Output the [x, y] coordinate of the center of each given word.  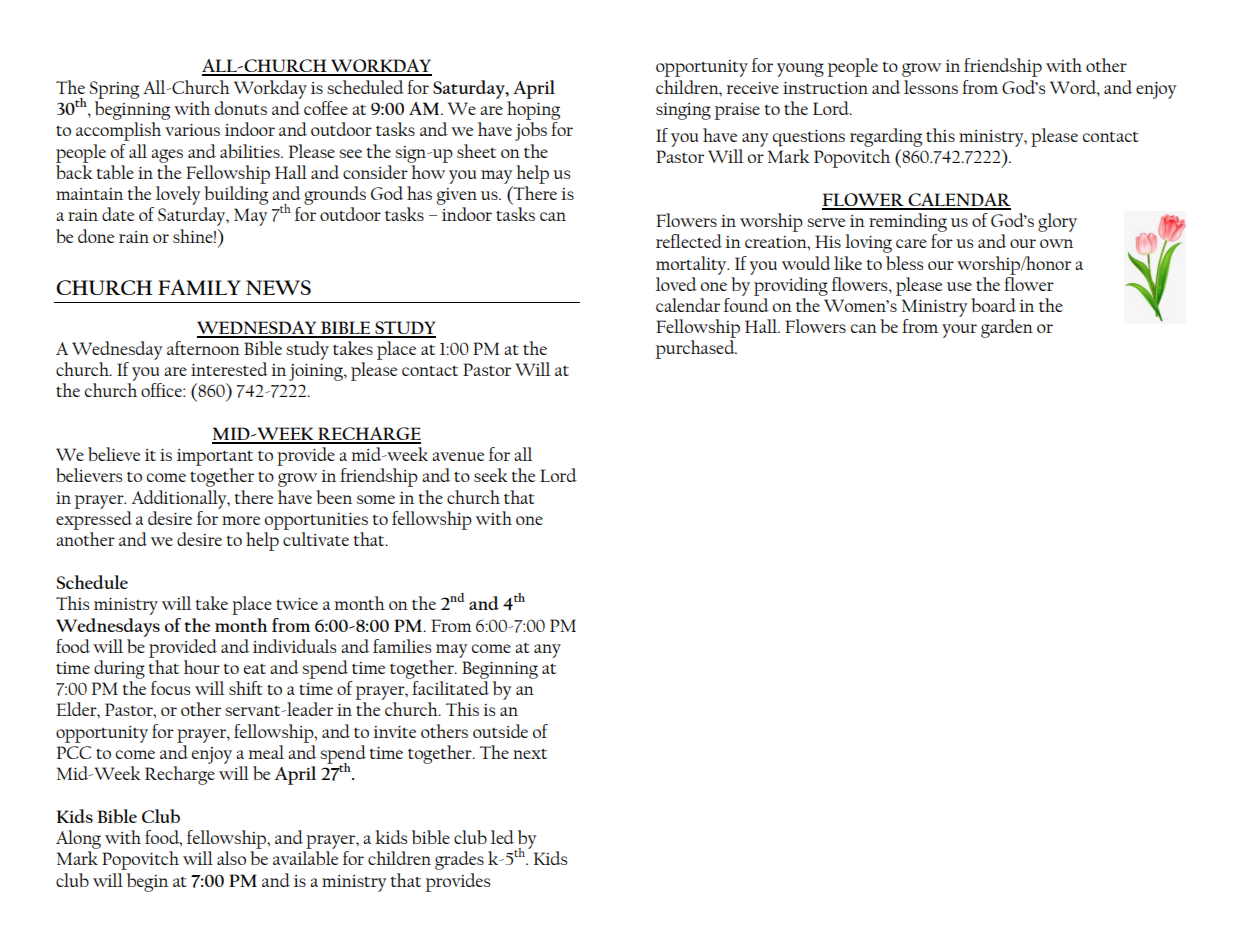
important [215, 457]
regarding [886, 137]
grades [459, 860]
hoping [533, 110]
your [959, 331]
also [231, 858]
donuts [241, 108]
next [530, 753]
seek [491, 475]
